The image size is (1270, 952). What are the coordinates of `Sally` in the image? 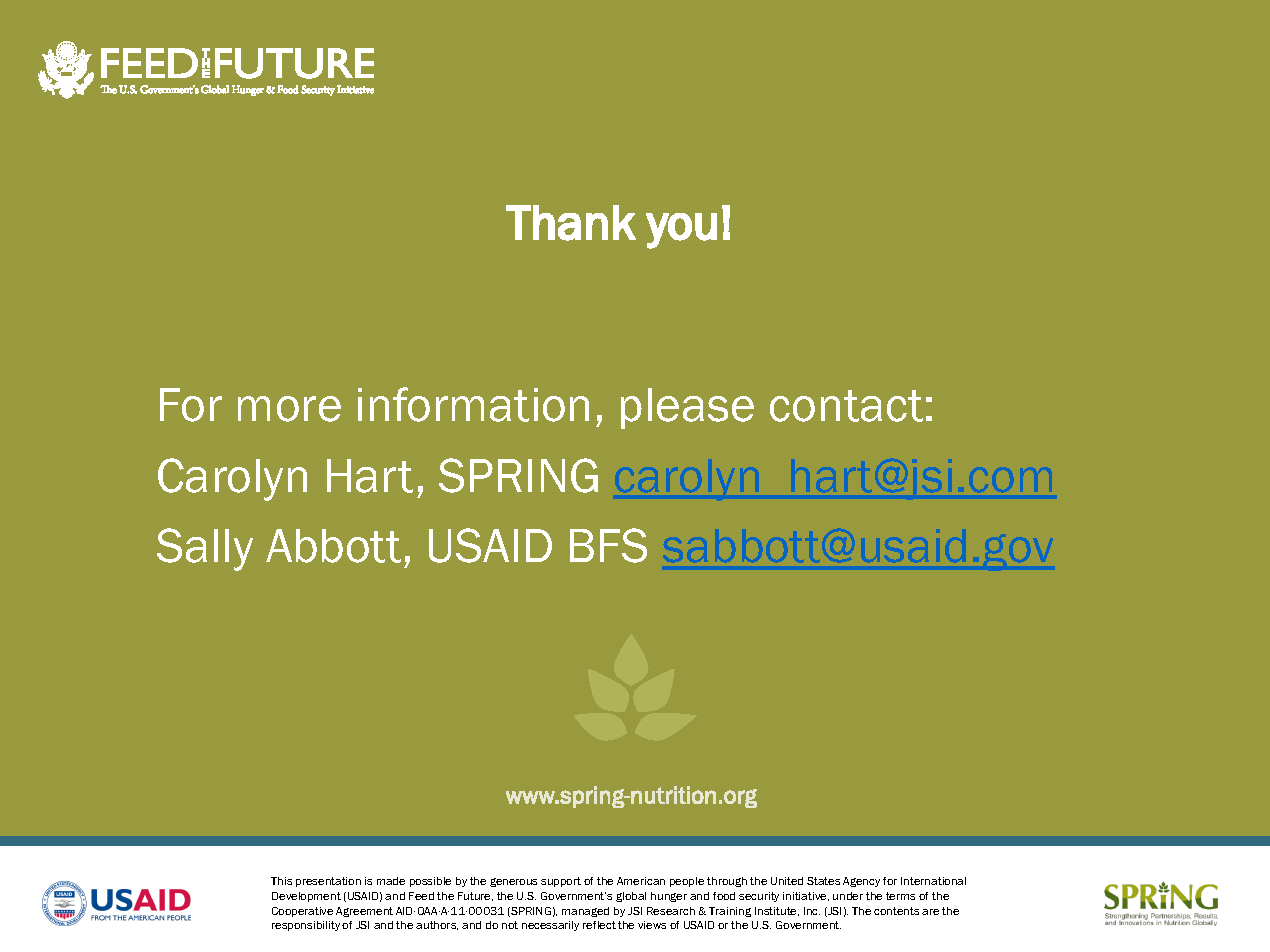 It's located at (205, 549).
